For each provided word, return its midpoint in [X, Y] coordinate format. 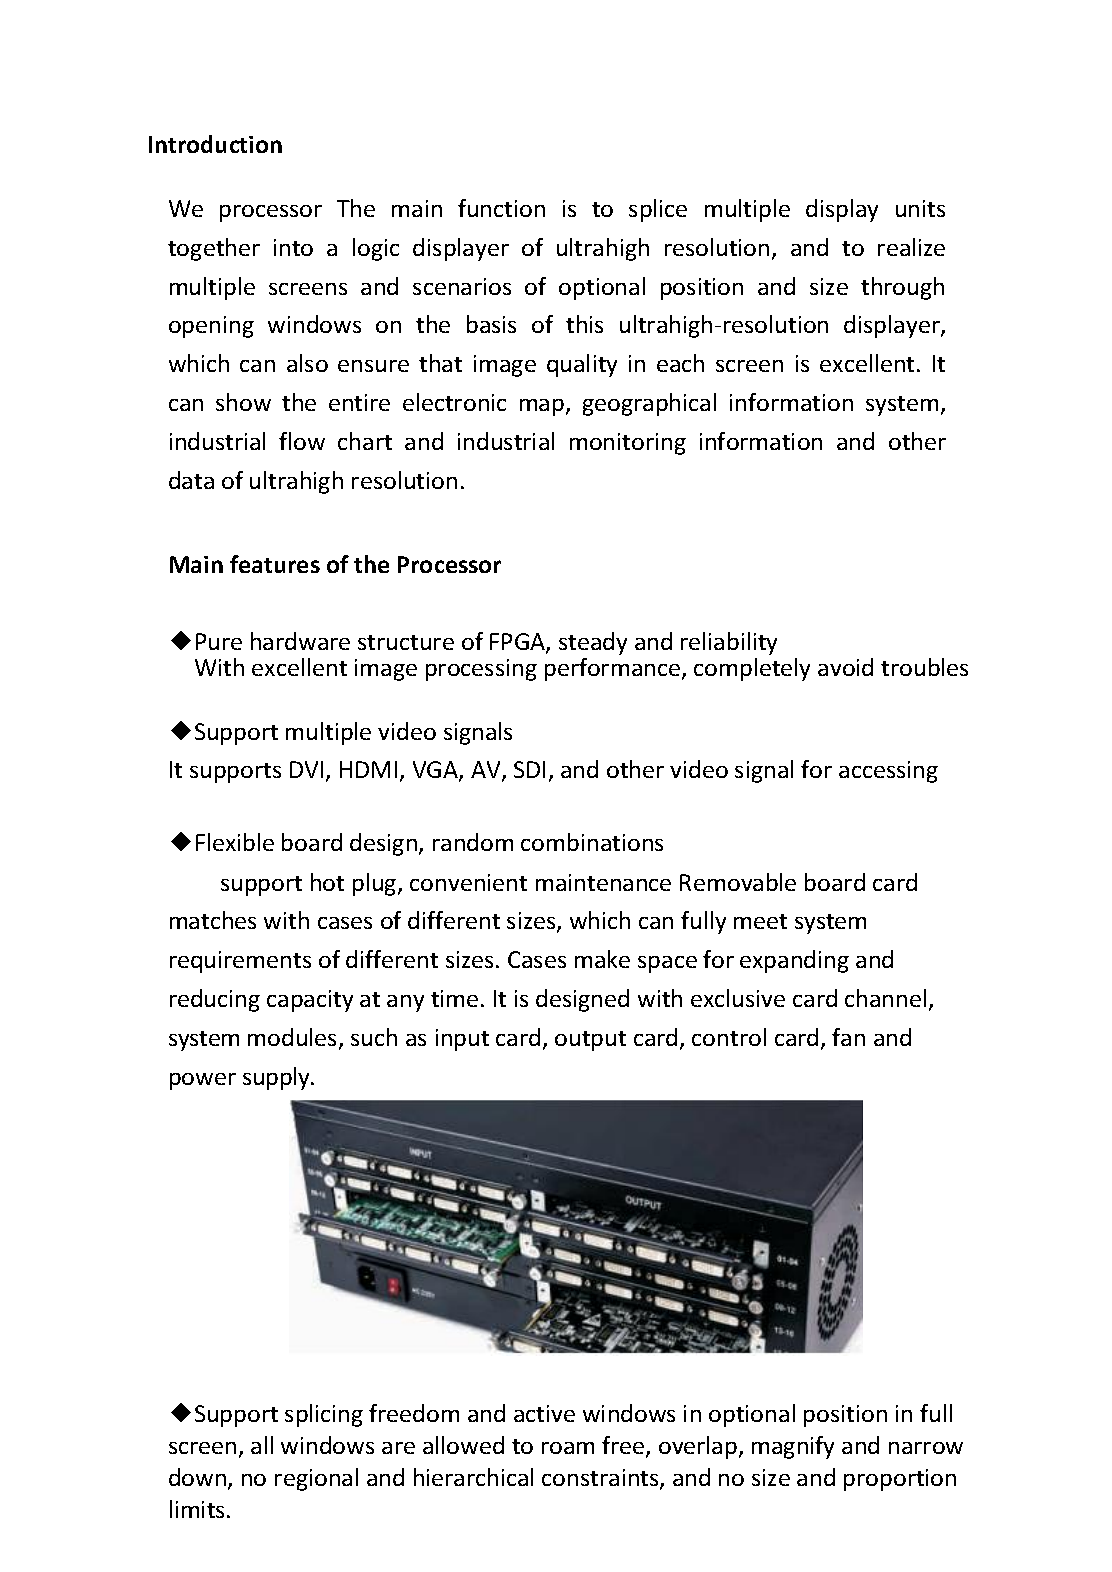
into [293, 247]
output [590, 1041]
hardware [300, 641]
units [920, 208]
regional [316, 1479]
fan [848, 1037]
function [501, 208]
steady [593, 643]
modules [294, 1038]
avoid [845, 667]
